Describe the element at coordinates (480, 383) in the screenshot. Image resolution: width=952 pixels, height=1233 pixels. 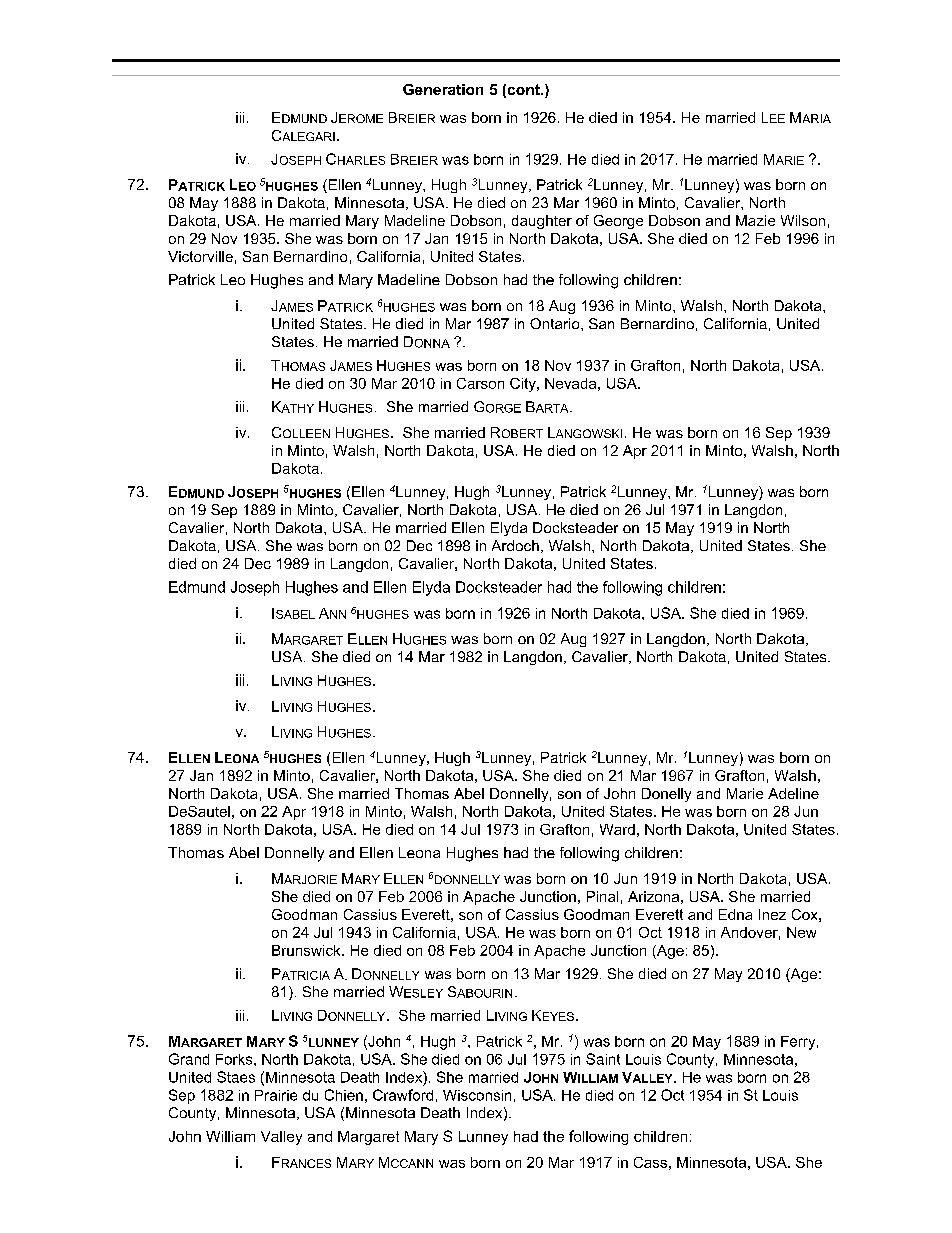
I see `Carson` at that location.
